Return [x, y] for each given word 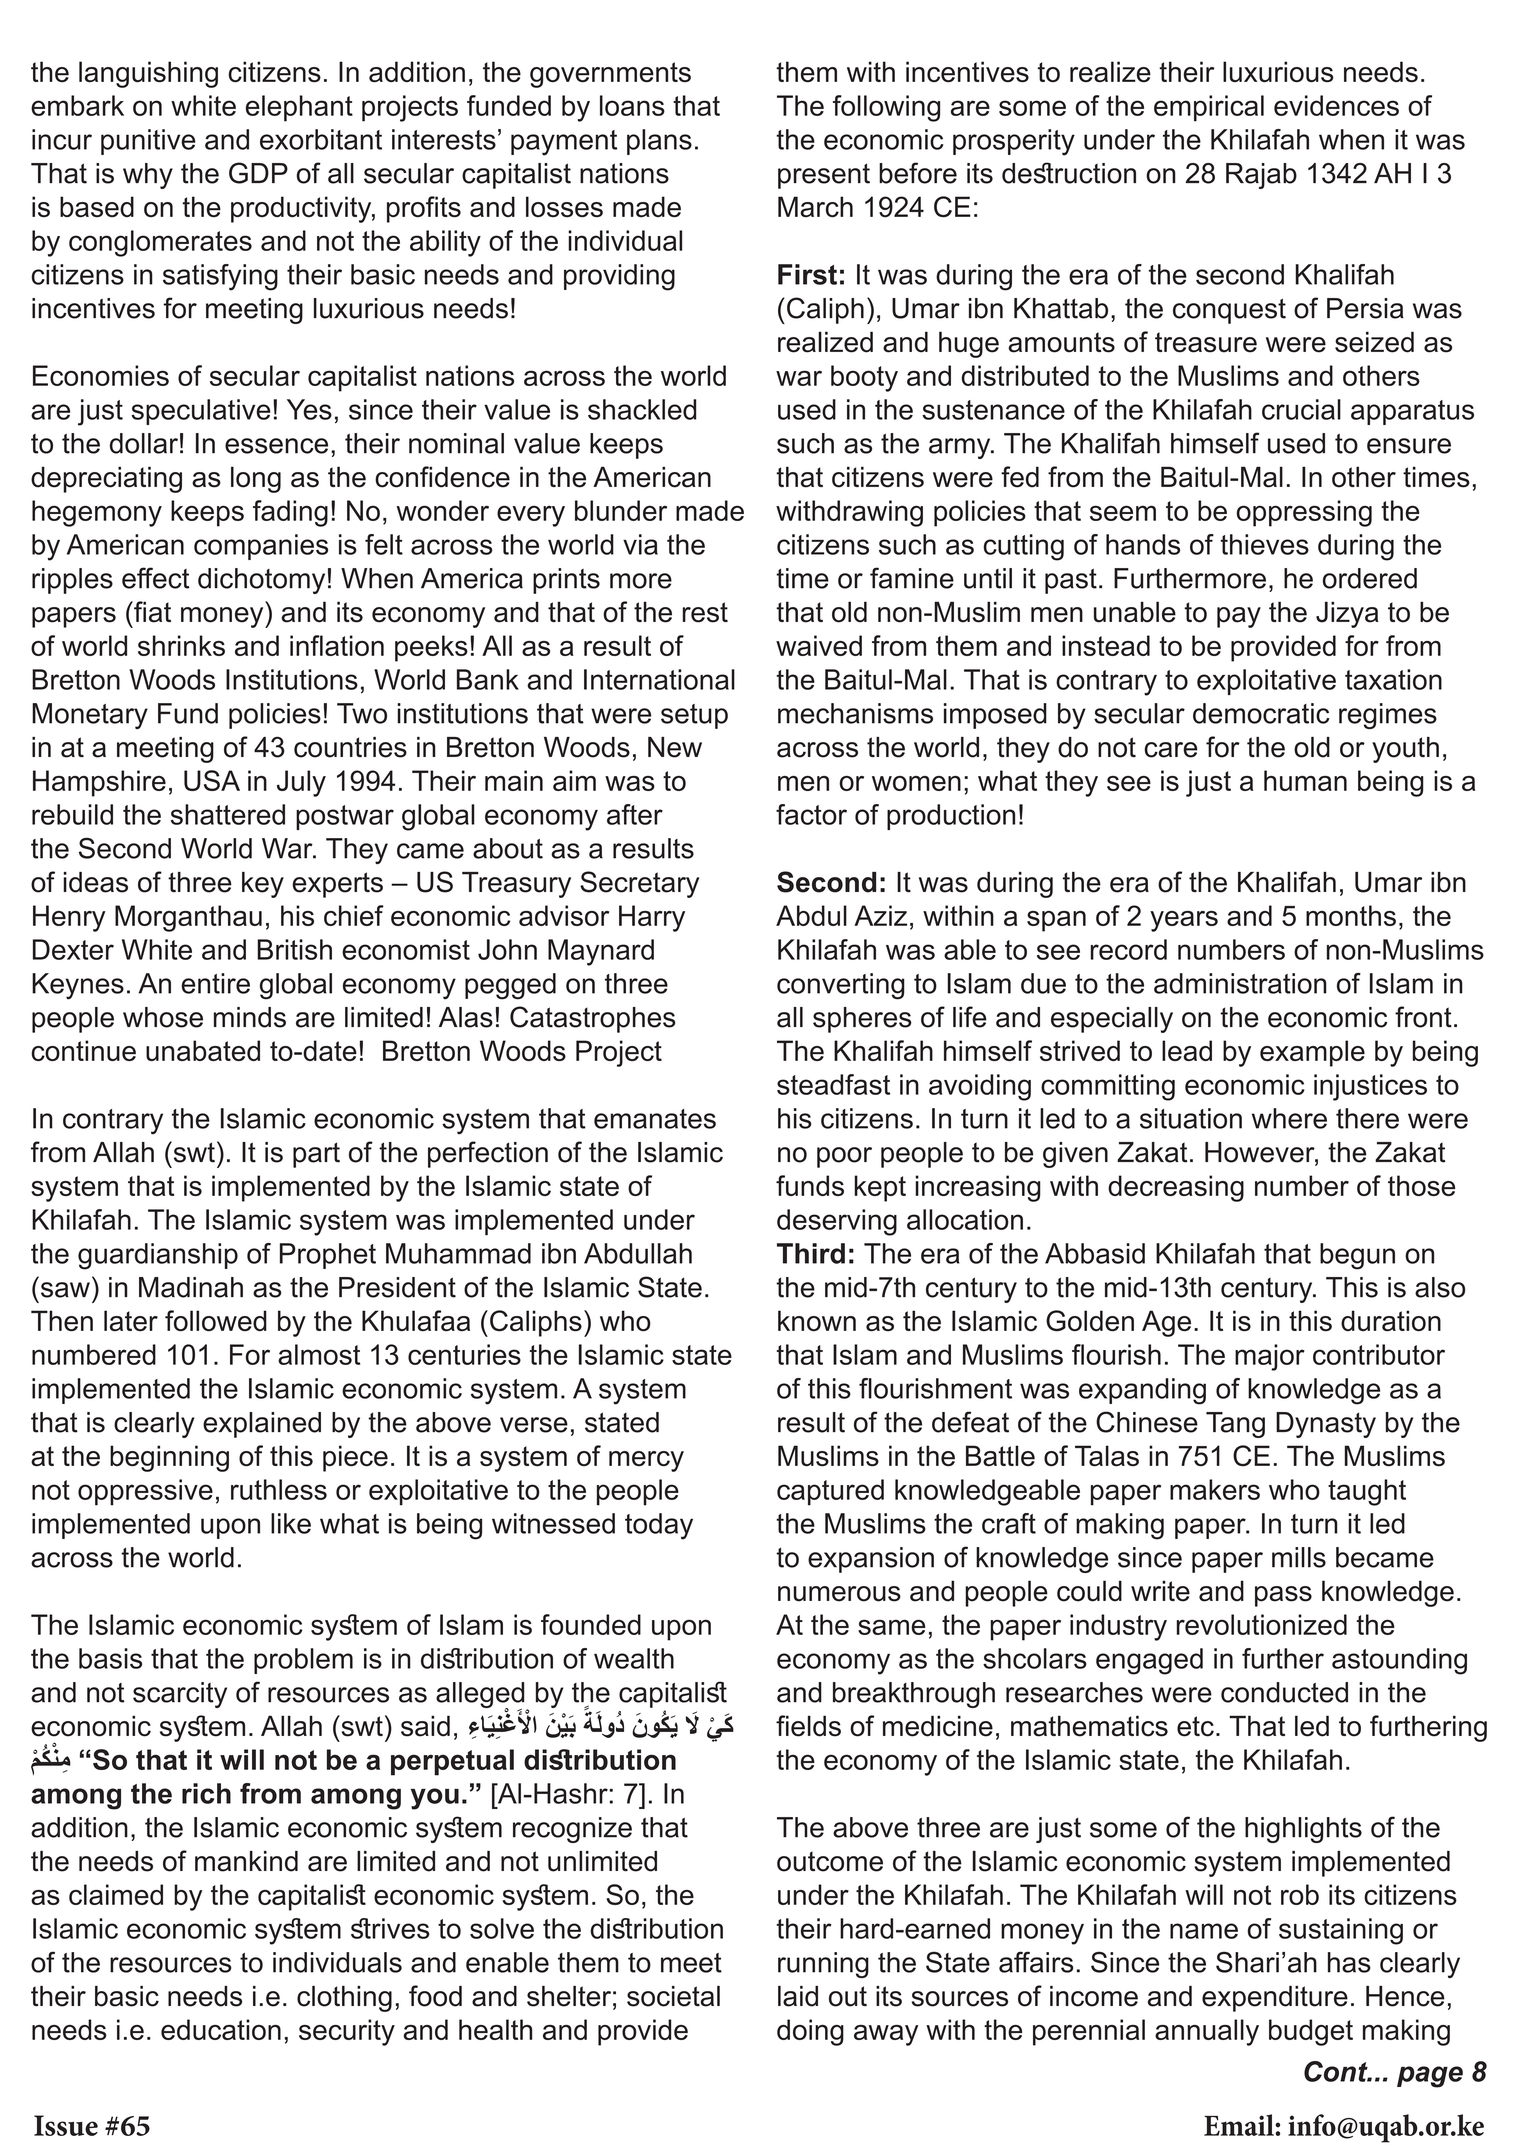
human [1305, 780]
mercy [646, 1461]
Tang [1235, 1425]
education [221, 2029]
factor [811, 814]
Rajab [1261, 176]
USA [212, 780]
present [824, 176]
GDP [258, 173]
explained [262, 1425]
